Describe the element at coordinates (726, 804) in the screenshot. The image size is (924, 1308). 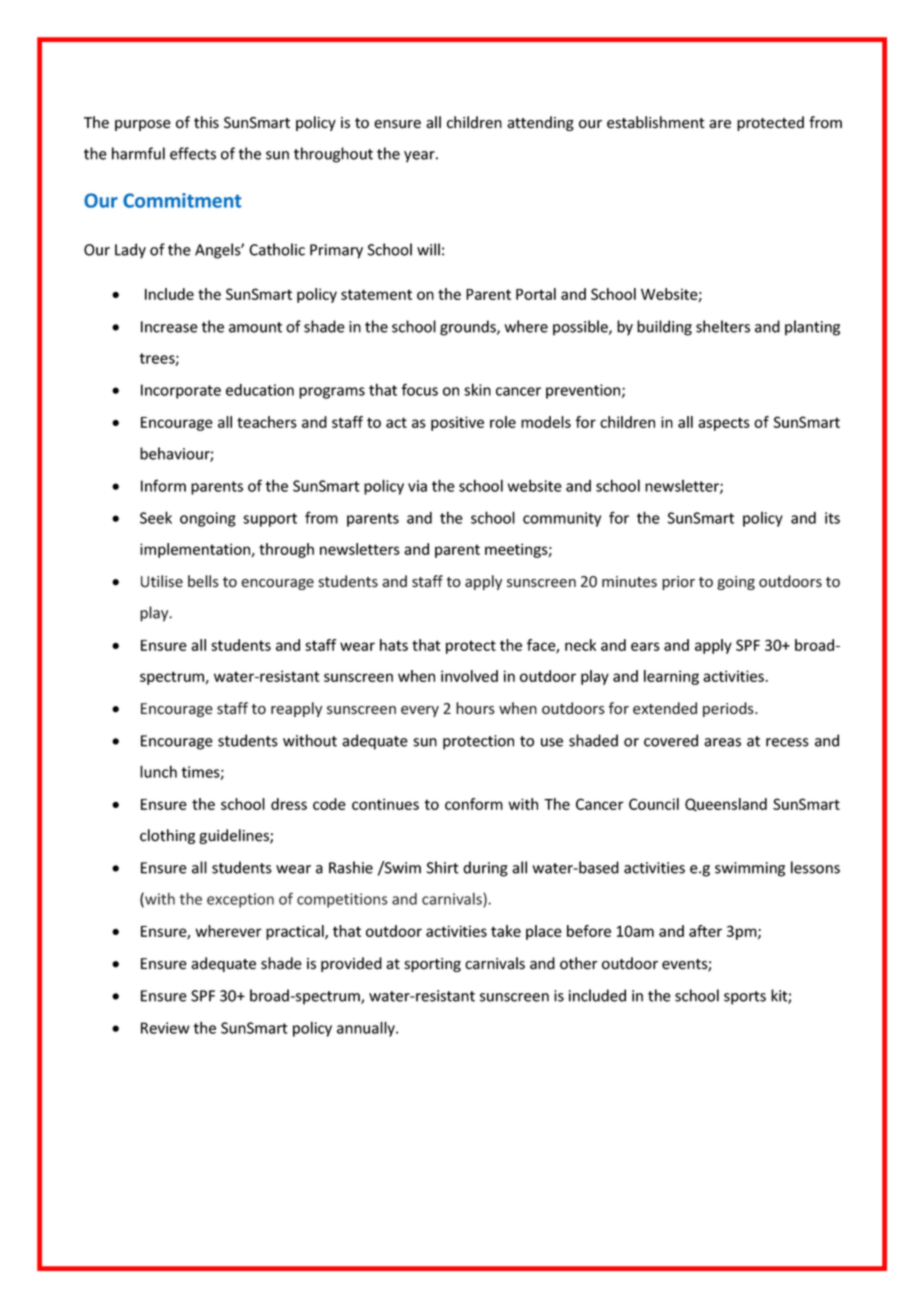
I see `Queensland` at that location.
